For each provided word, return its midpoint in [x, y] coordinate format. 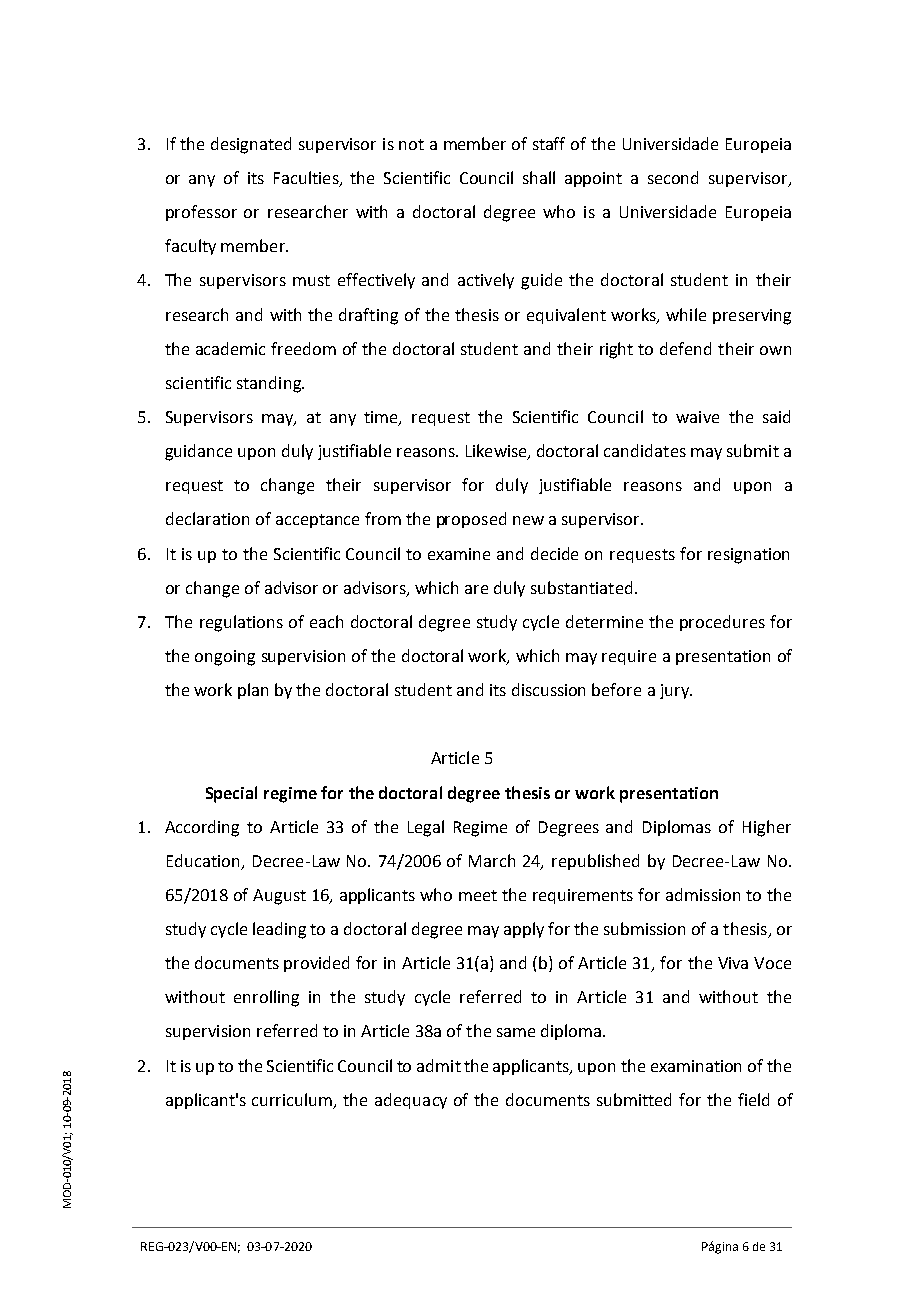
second [673, 177]
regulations [241, 623]
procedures [722, 623]
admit [439, 1065]
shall [539, 177]
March [492, 860]
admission [703, 894]
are [476, 589]
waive [697, 417]
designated [251, 145]
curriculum [293, 1100]
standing [270, 384]
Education [203, 860]
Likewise [497, 452]
